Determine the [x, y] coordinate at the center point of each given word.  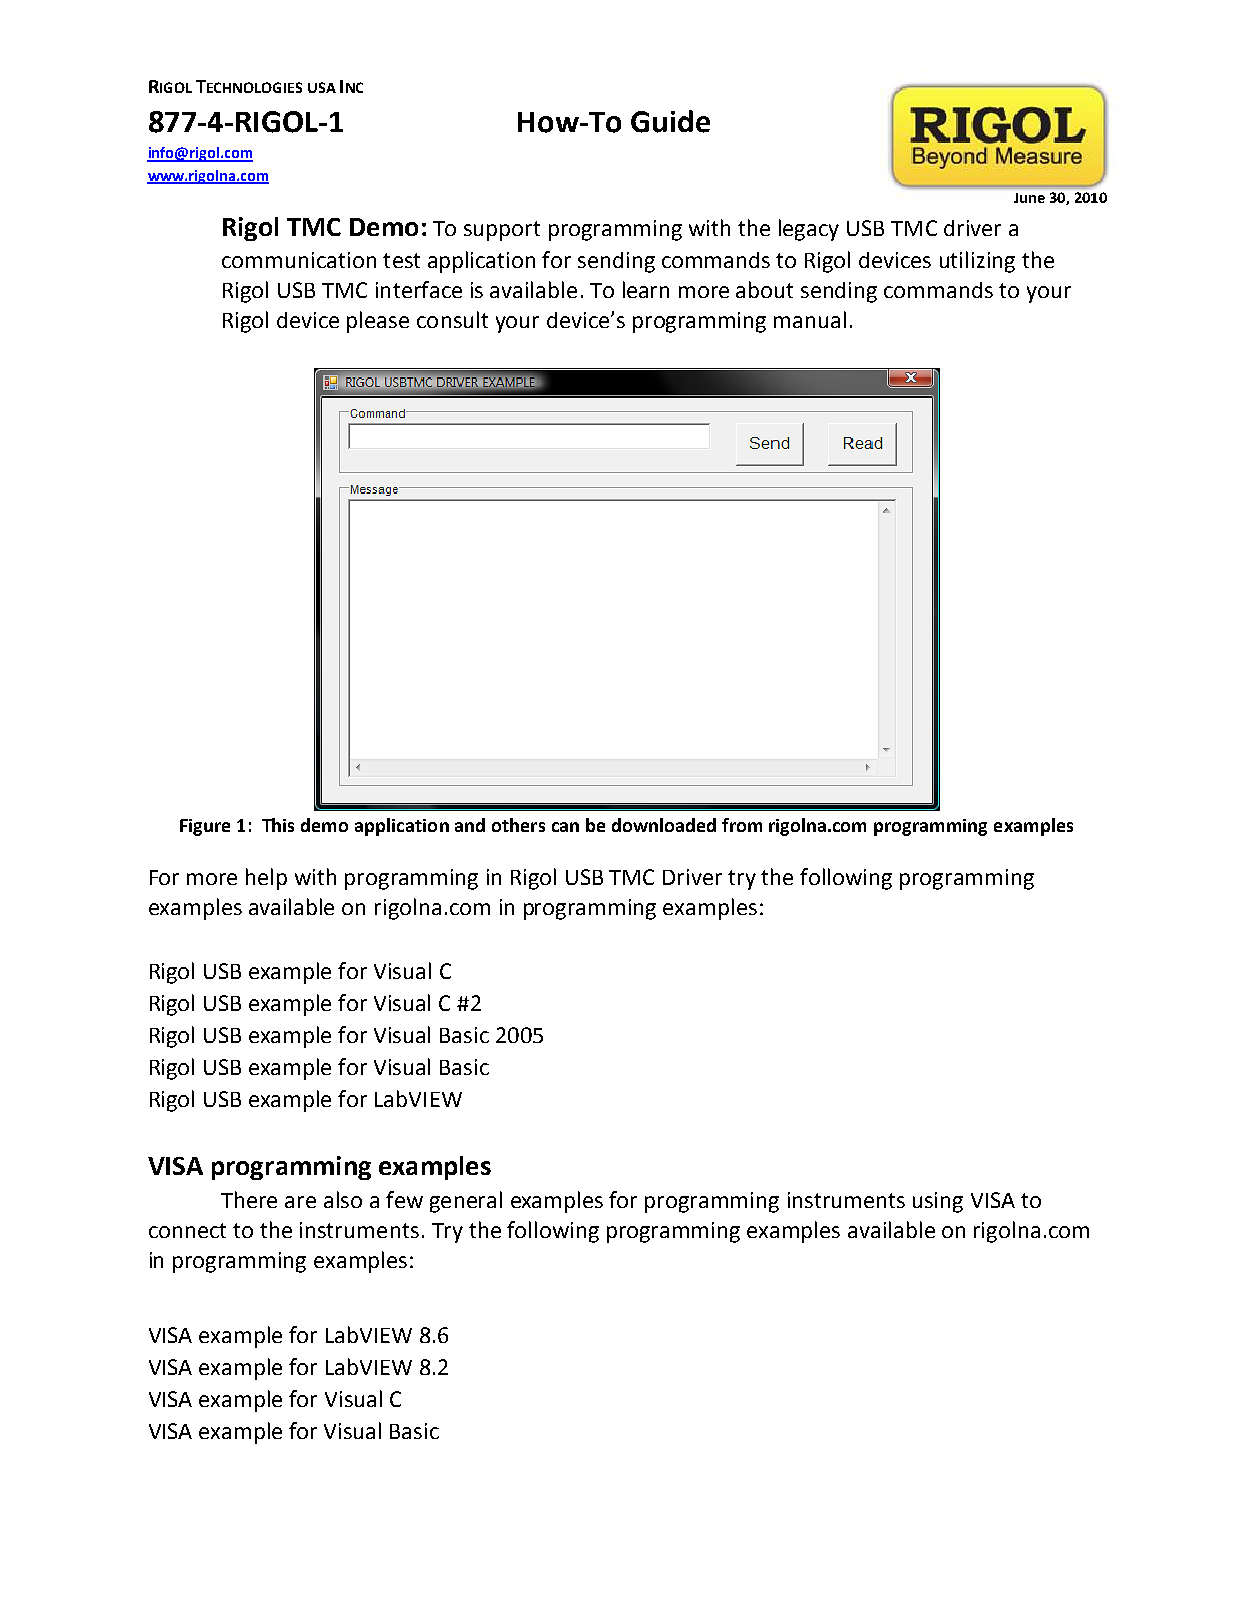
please [378, 322]
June [1029, 198]
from [742, 825]
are [300, 1202]
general [466, 1202]
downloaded [664, 825]
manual [810, 319]
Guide [670, 121]
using [938, 1202]
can [565, 827]
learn [646, 289]
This [278, 825]
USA [322, 87]
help [266, 879]
